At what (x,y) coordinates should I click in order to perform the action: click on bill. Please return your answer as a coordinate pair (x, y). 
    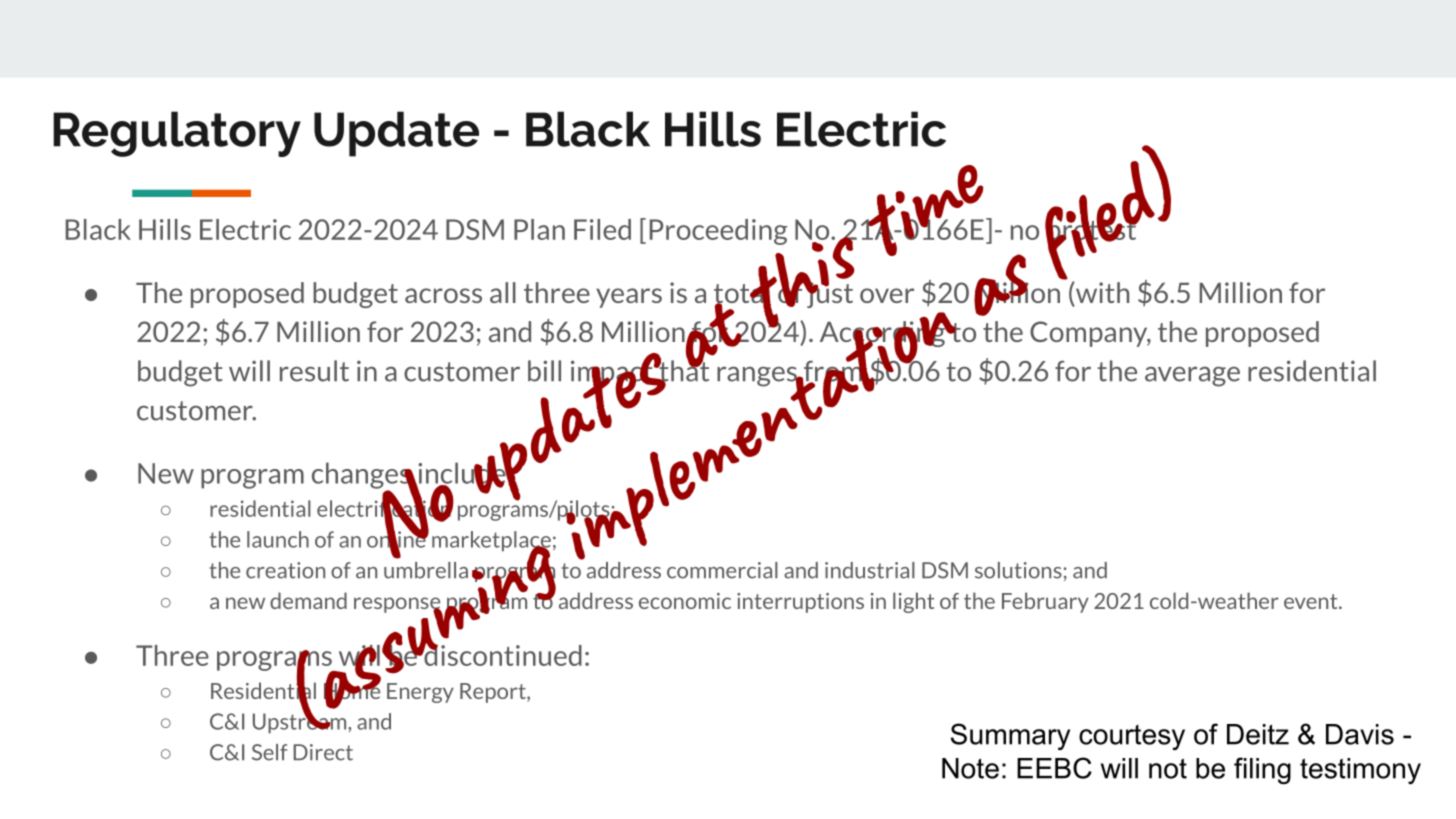
    Looking at the image, I should click on (544, 371).
